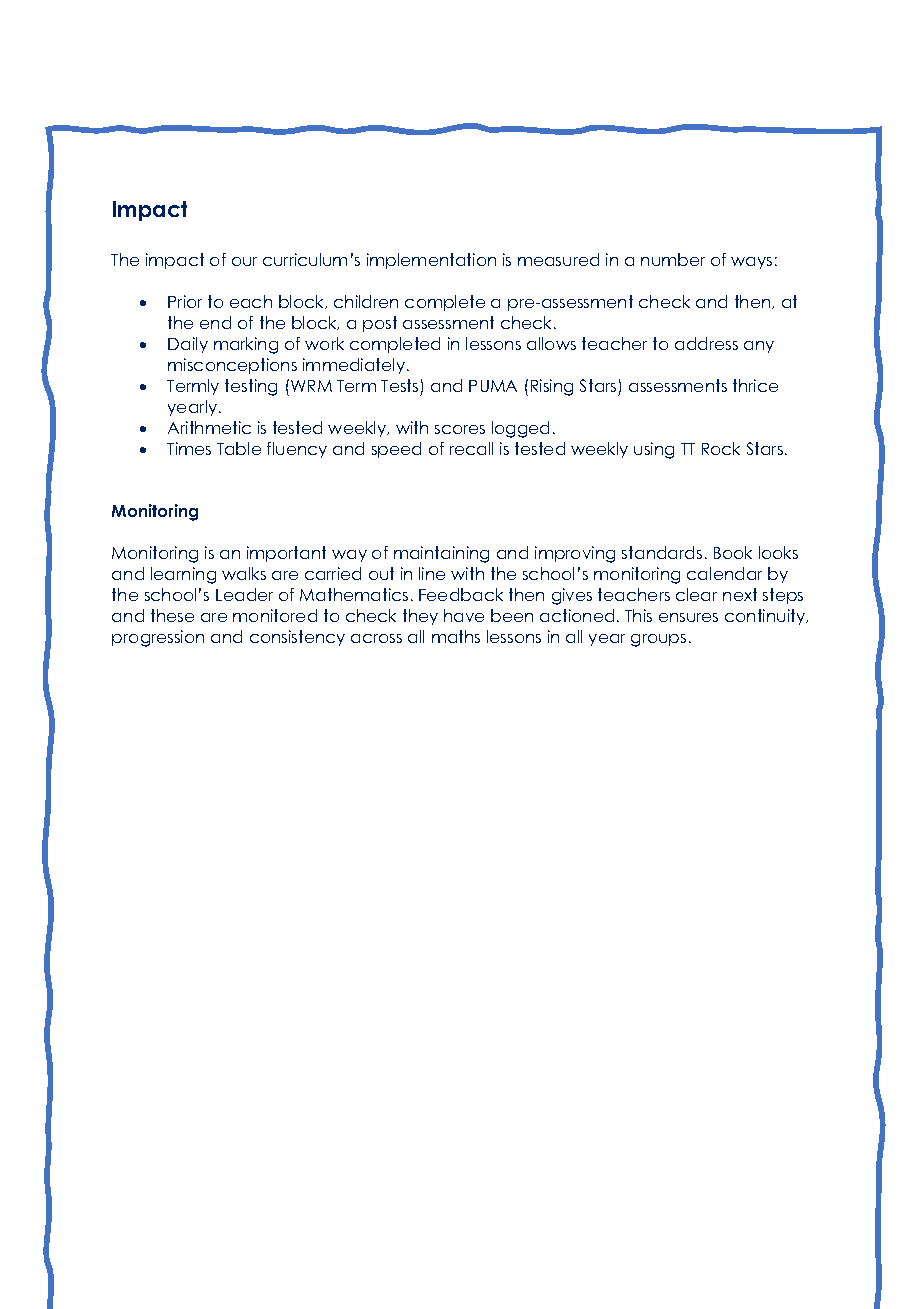 This image has width=924, height=1309. Describe the element at coordinates (751, 263) in the image. I see `ways` at that location.
